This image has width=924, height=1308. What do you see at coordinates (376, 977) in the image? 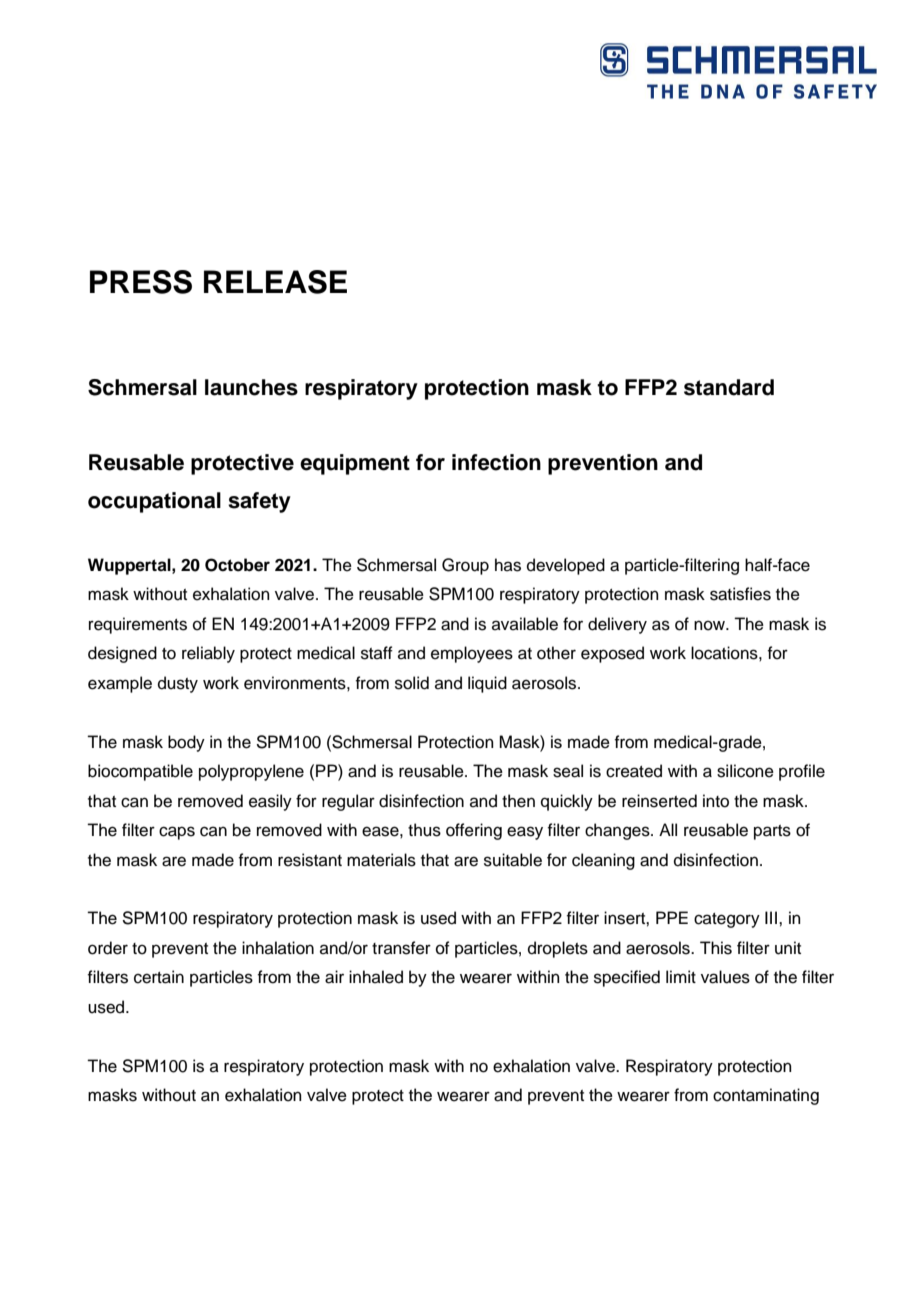
I see `inhaled` at bounding box center [376, 977].
